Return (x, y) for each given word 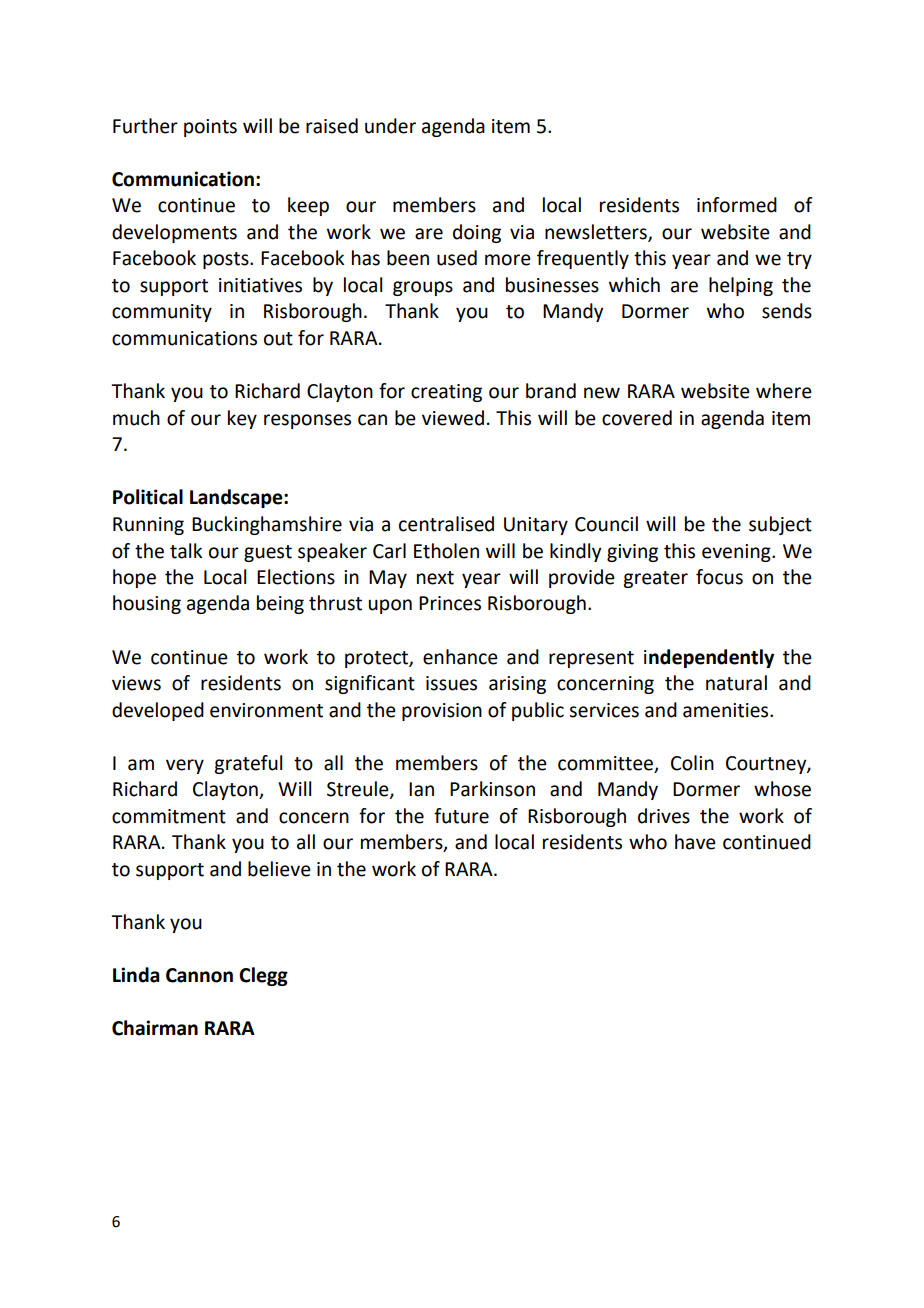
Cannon (199, 975)
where (784, 391)
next (435, 578)
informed (737, 205)
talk (186, 551)
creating (446, 393)
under (390, 126)
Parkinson (492, 789)
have (695, 842)
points (210, 128)
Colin (692, 763)
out (278, 339)
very (185, 766)
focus (719, 577)
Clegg (263, 976)
